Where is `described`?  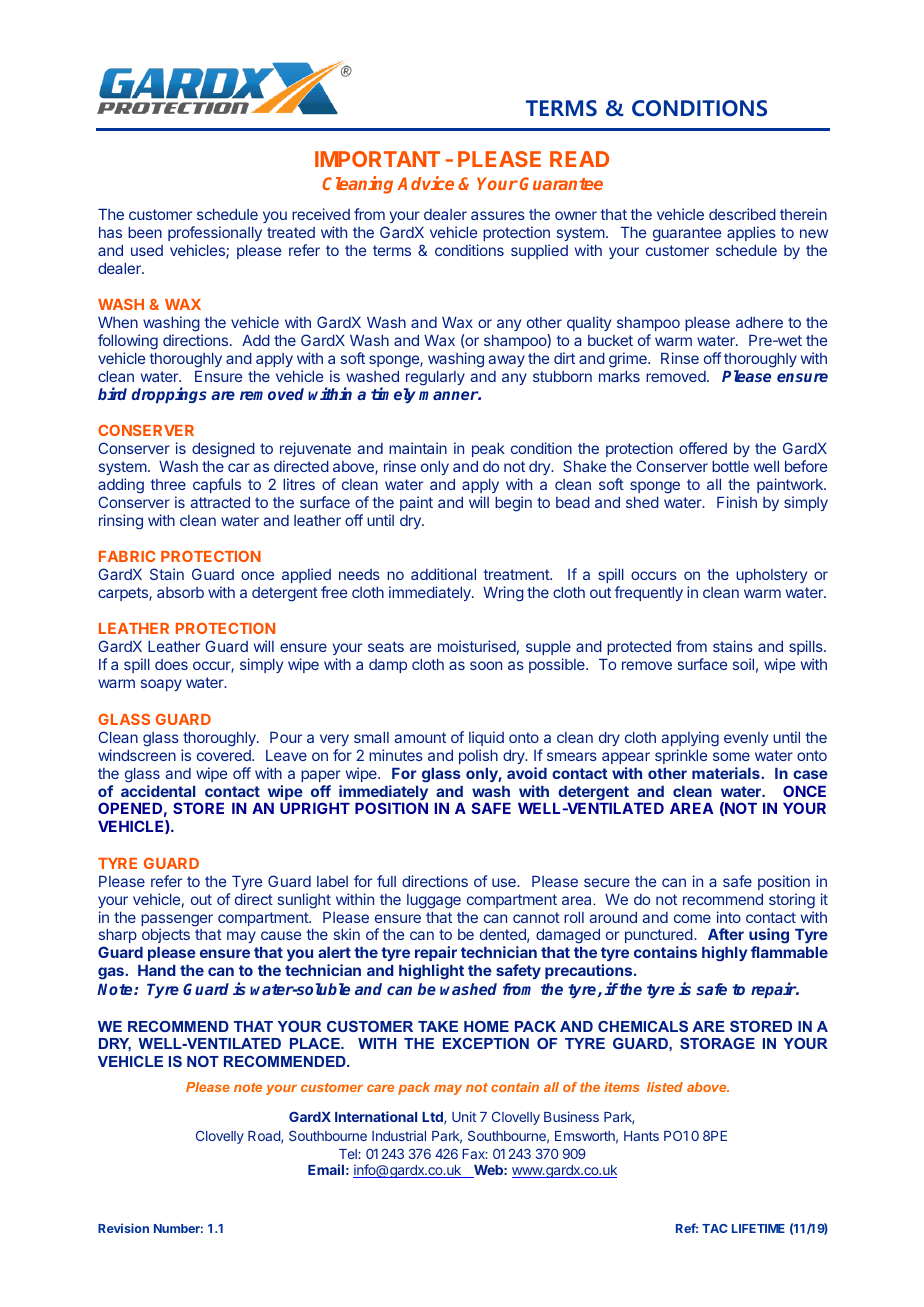
described is located at coordinates (742, 214).
